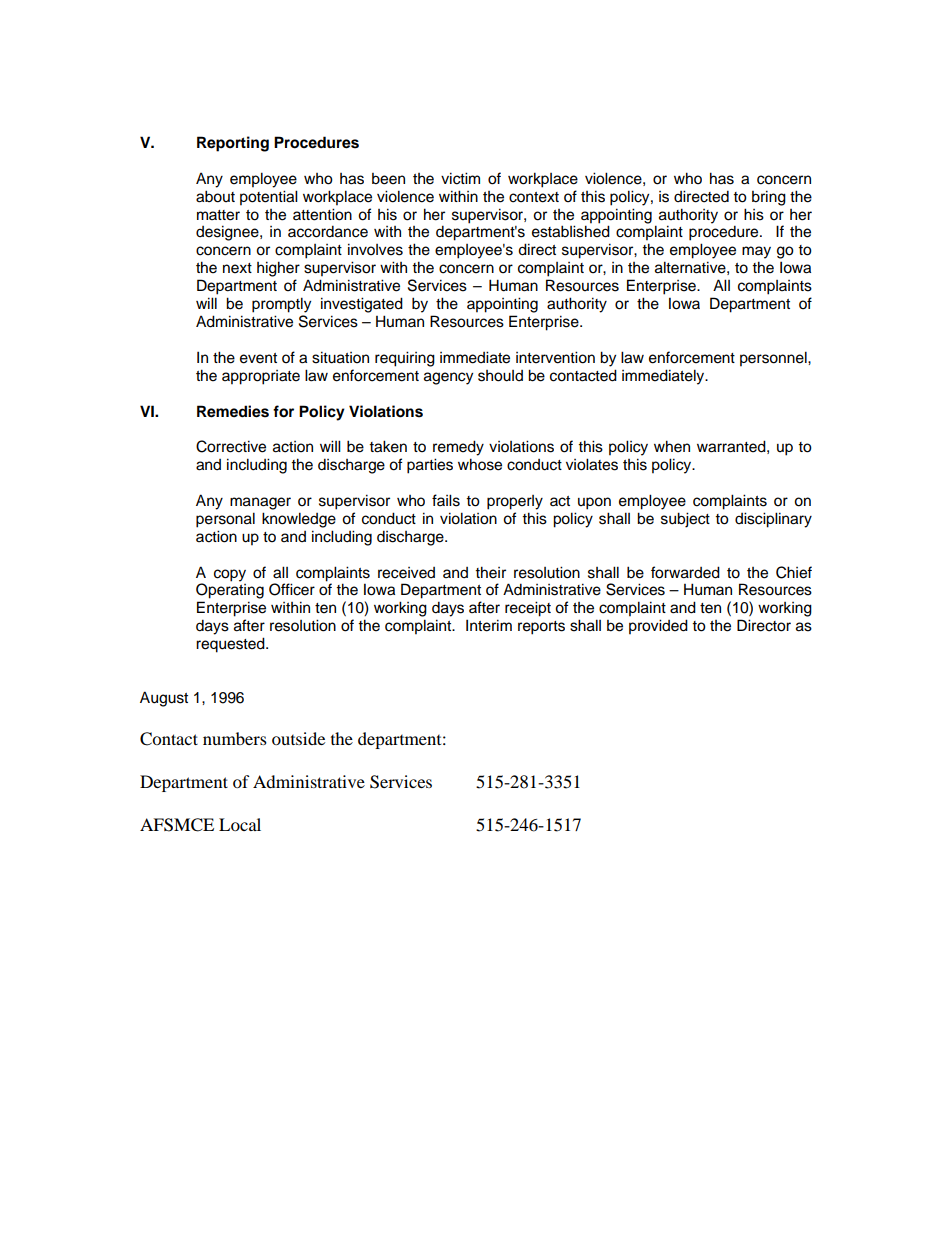 The width and height of the screenshot is (952, 1233). What do you see at coordinates (769, 198) in the screenshot?
I see `bring` at bounding box center [769, 198].
